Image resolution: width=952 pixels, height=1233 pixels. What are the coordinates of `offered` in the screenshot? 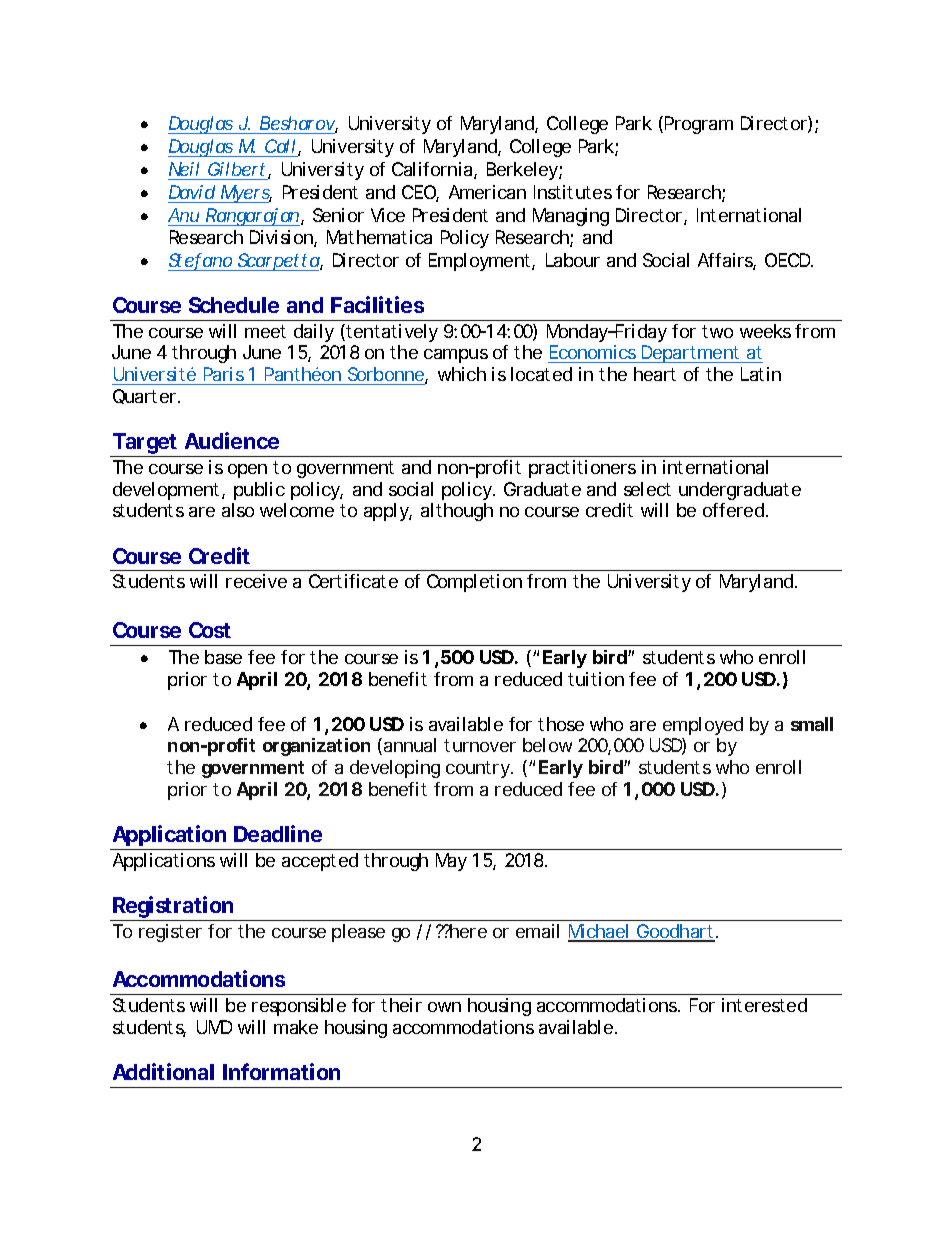 It's located at (733, 510).
